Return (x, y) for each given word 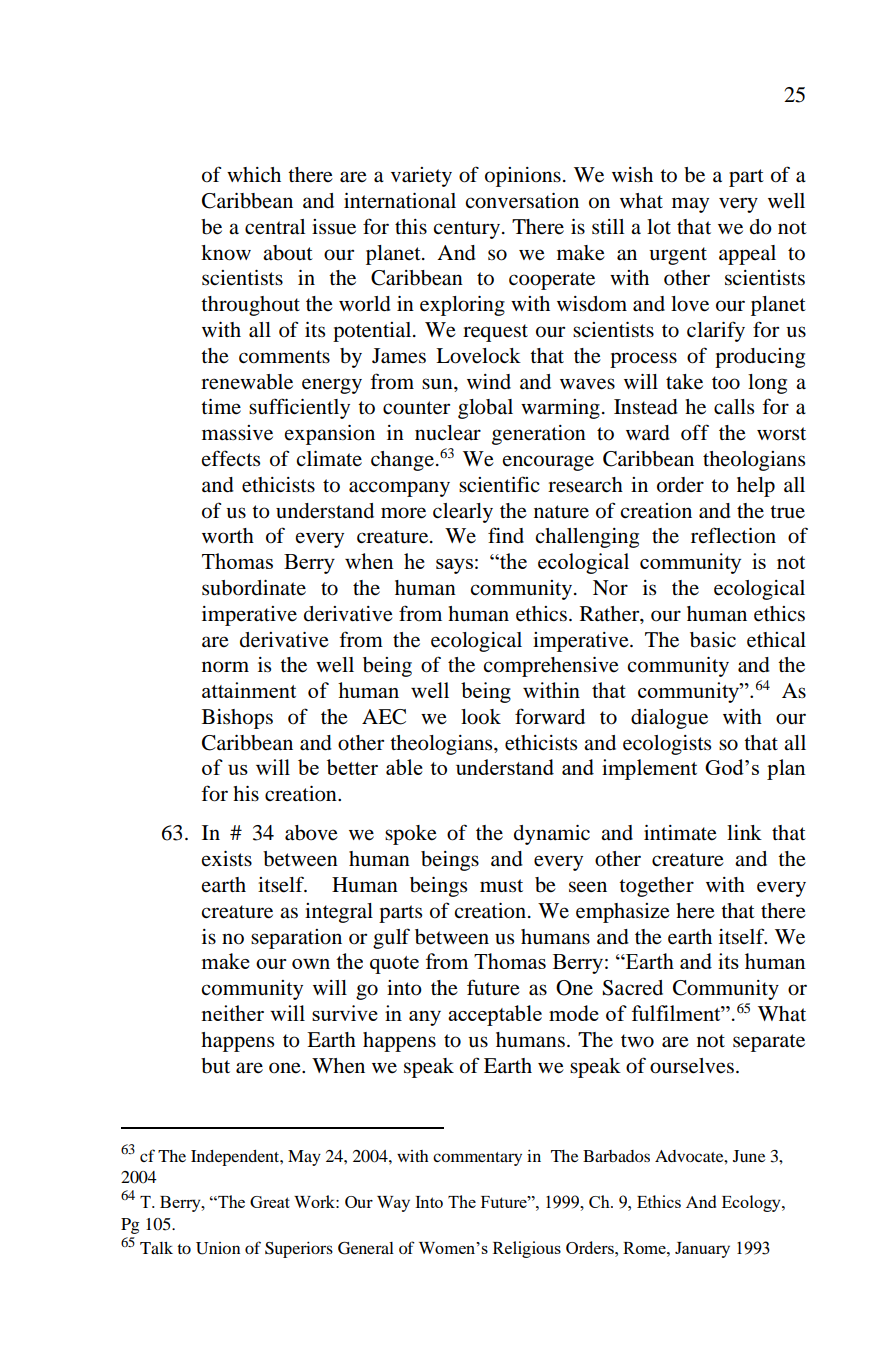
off (695, 432)
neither (232, 1013)
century (466, 230)
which (254, 175)
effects (231, 458)
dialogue (669, 719)
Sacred (633, 988)
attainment (249, 690)
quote (394, 965)
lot (659, 227)
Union (218, 1248)
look (481, 717)
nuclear (448, 433)
